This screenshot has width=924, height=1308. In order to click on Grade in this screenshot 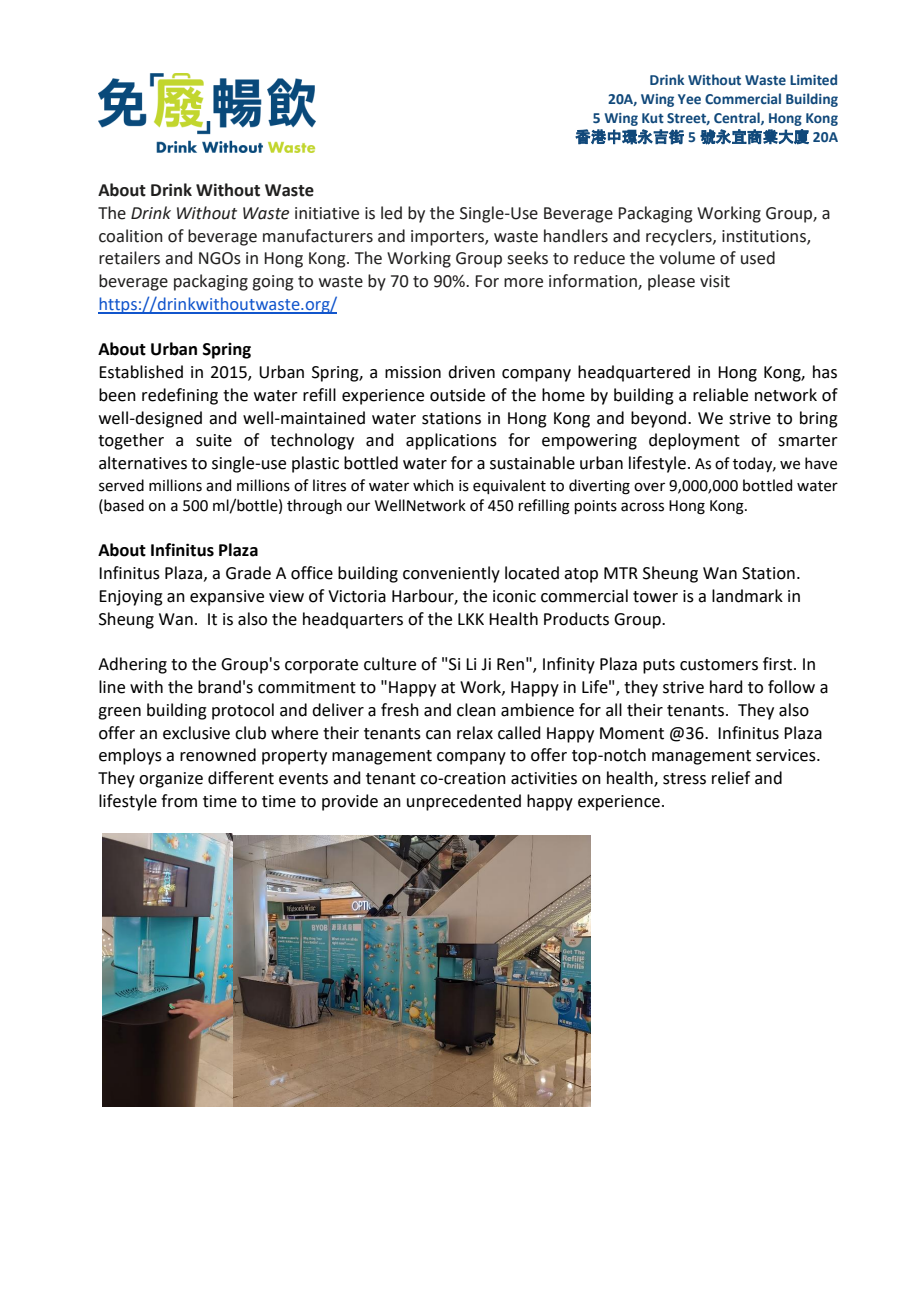, I will do `click(248, 573)`.
